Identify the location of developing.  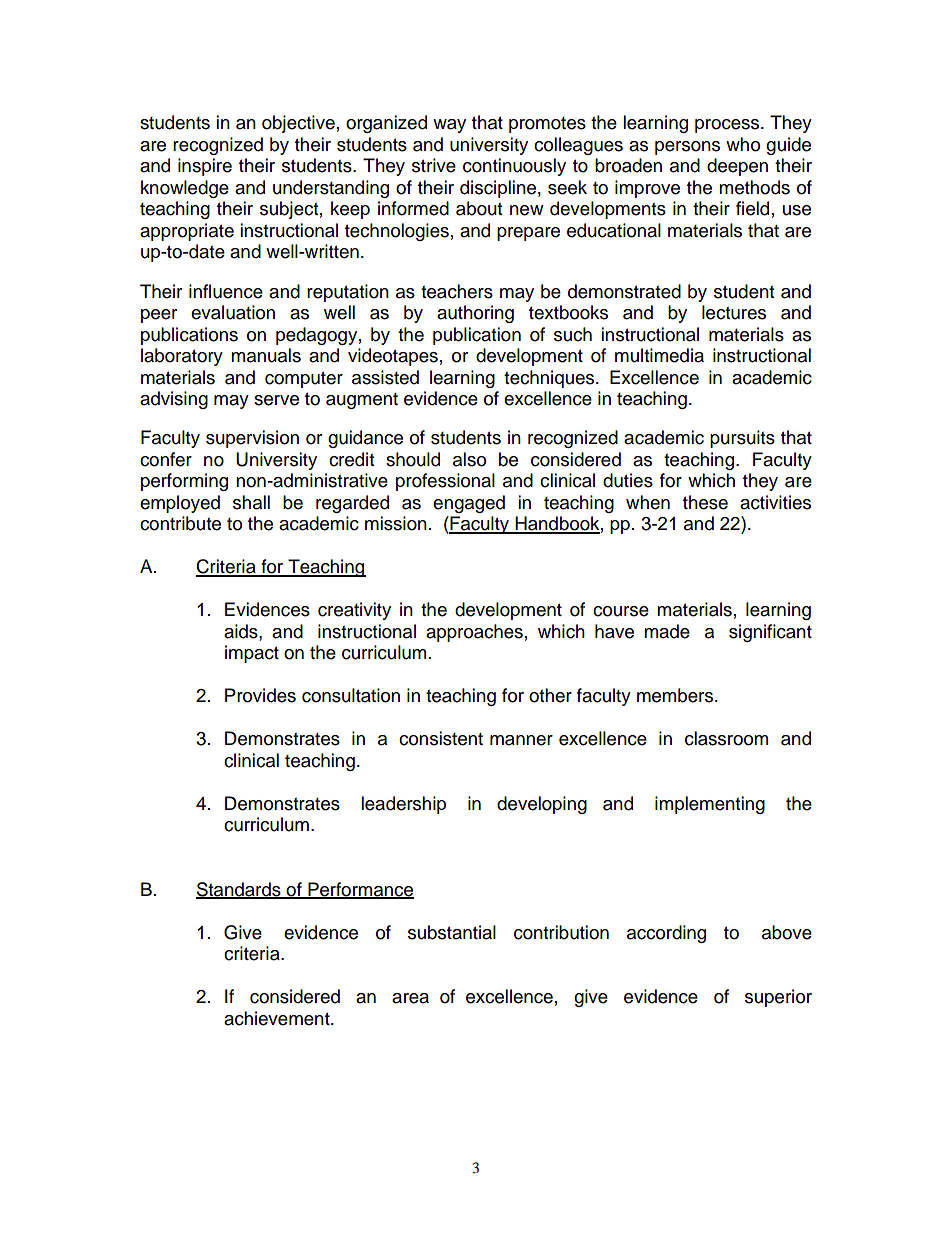
(542, 805).
